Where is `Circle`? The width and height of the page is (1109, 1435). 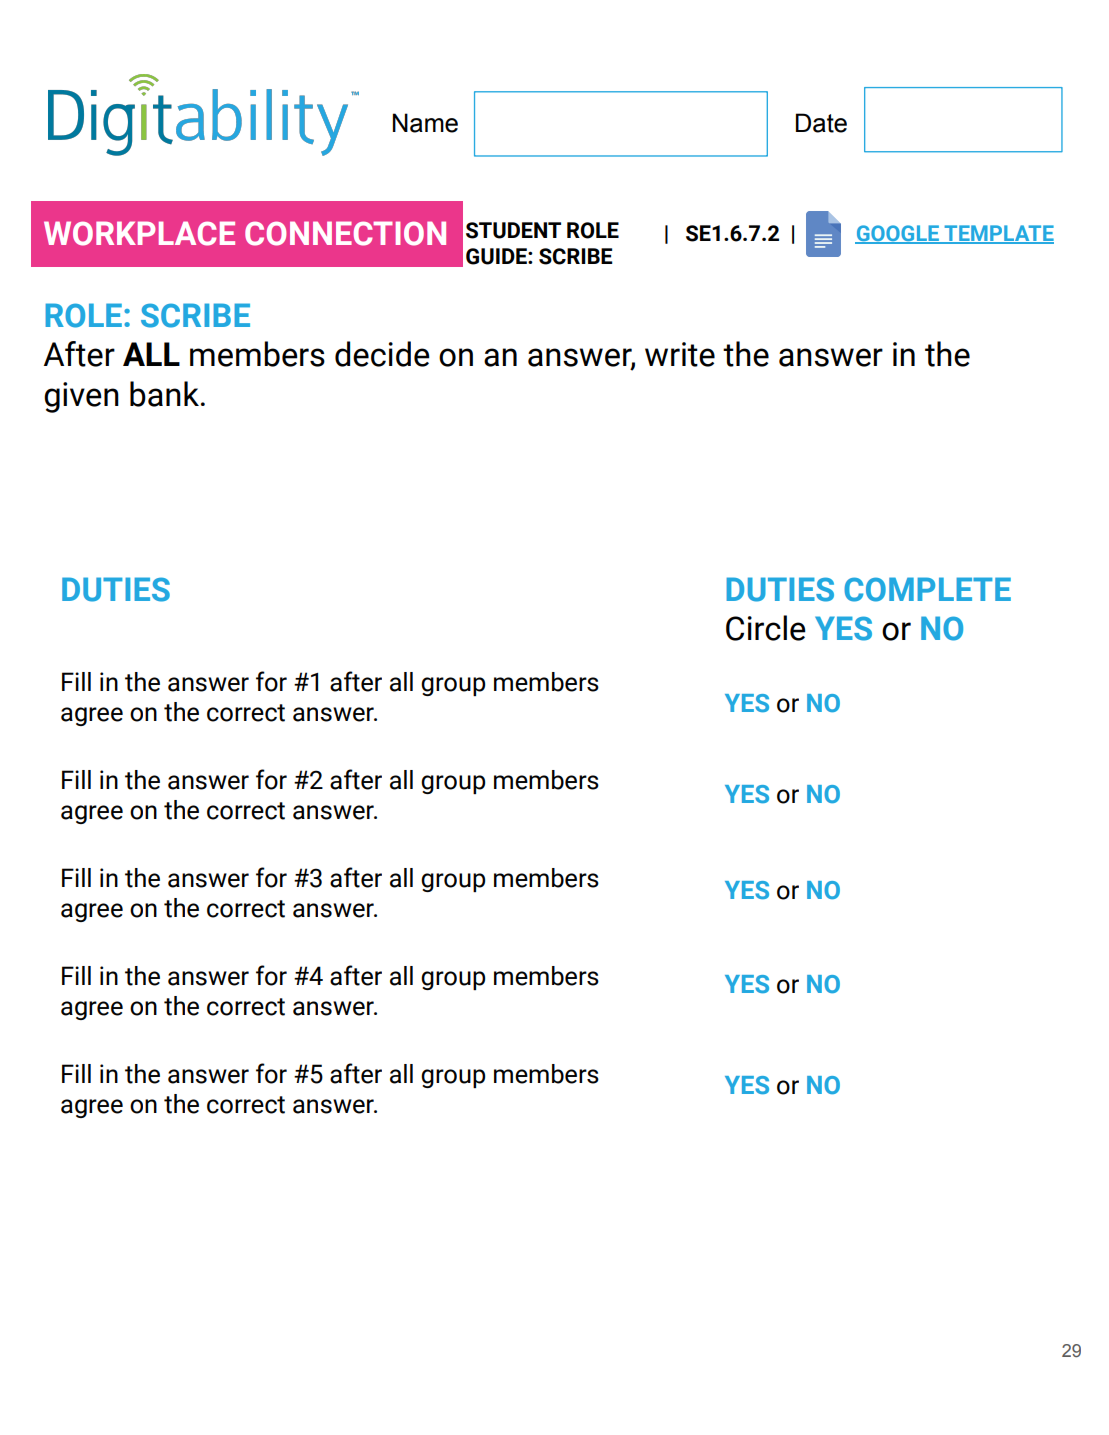
Circle is located at coordinates (766, 628).
